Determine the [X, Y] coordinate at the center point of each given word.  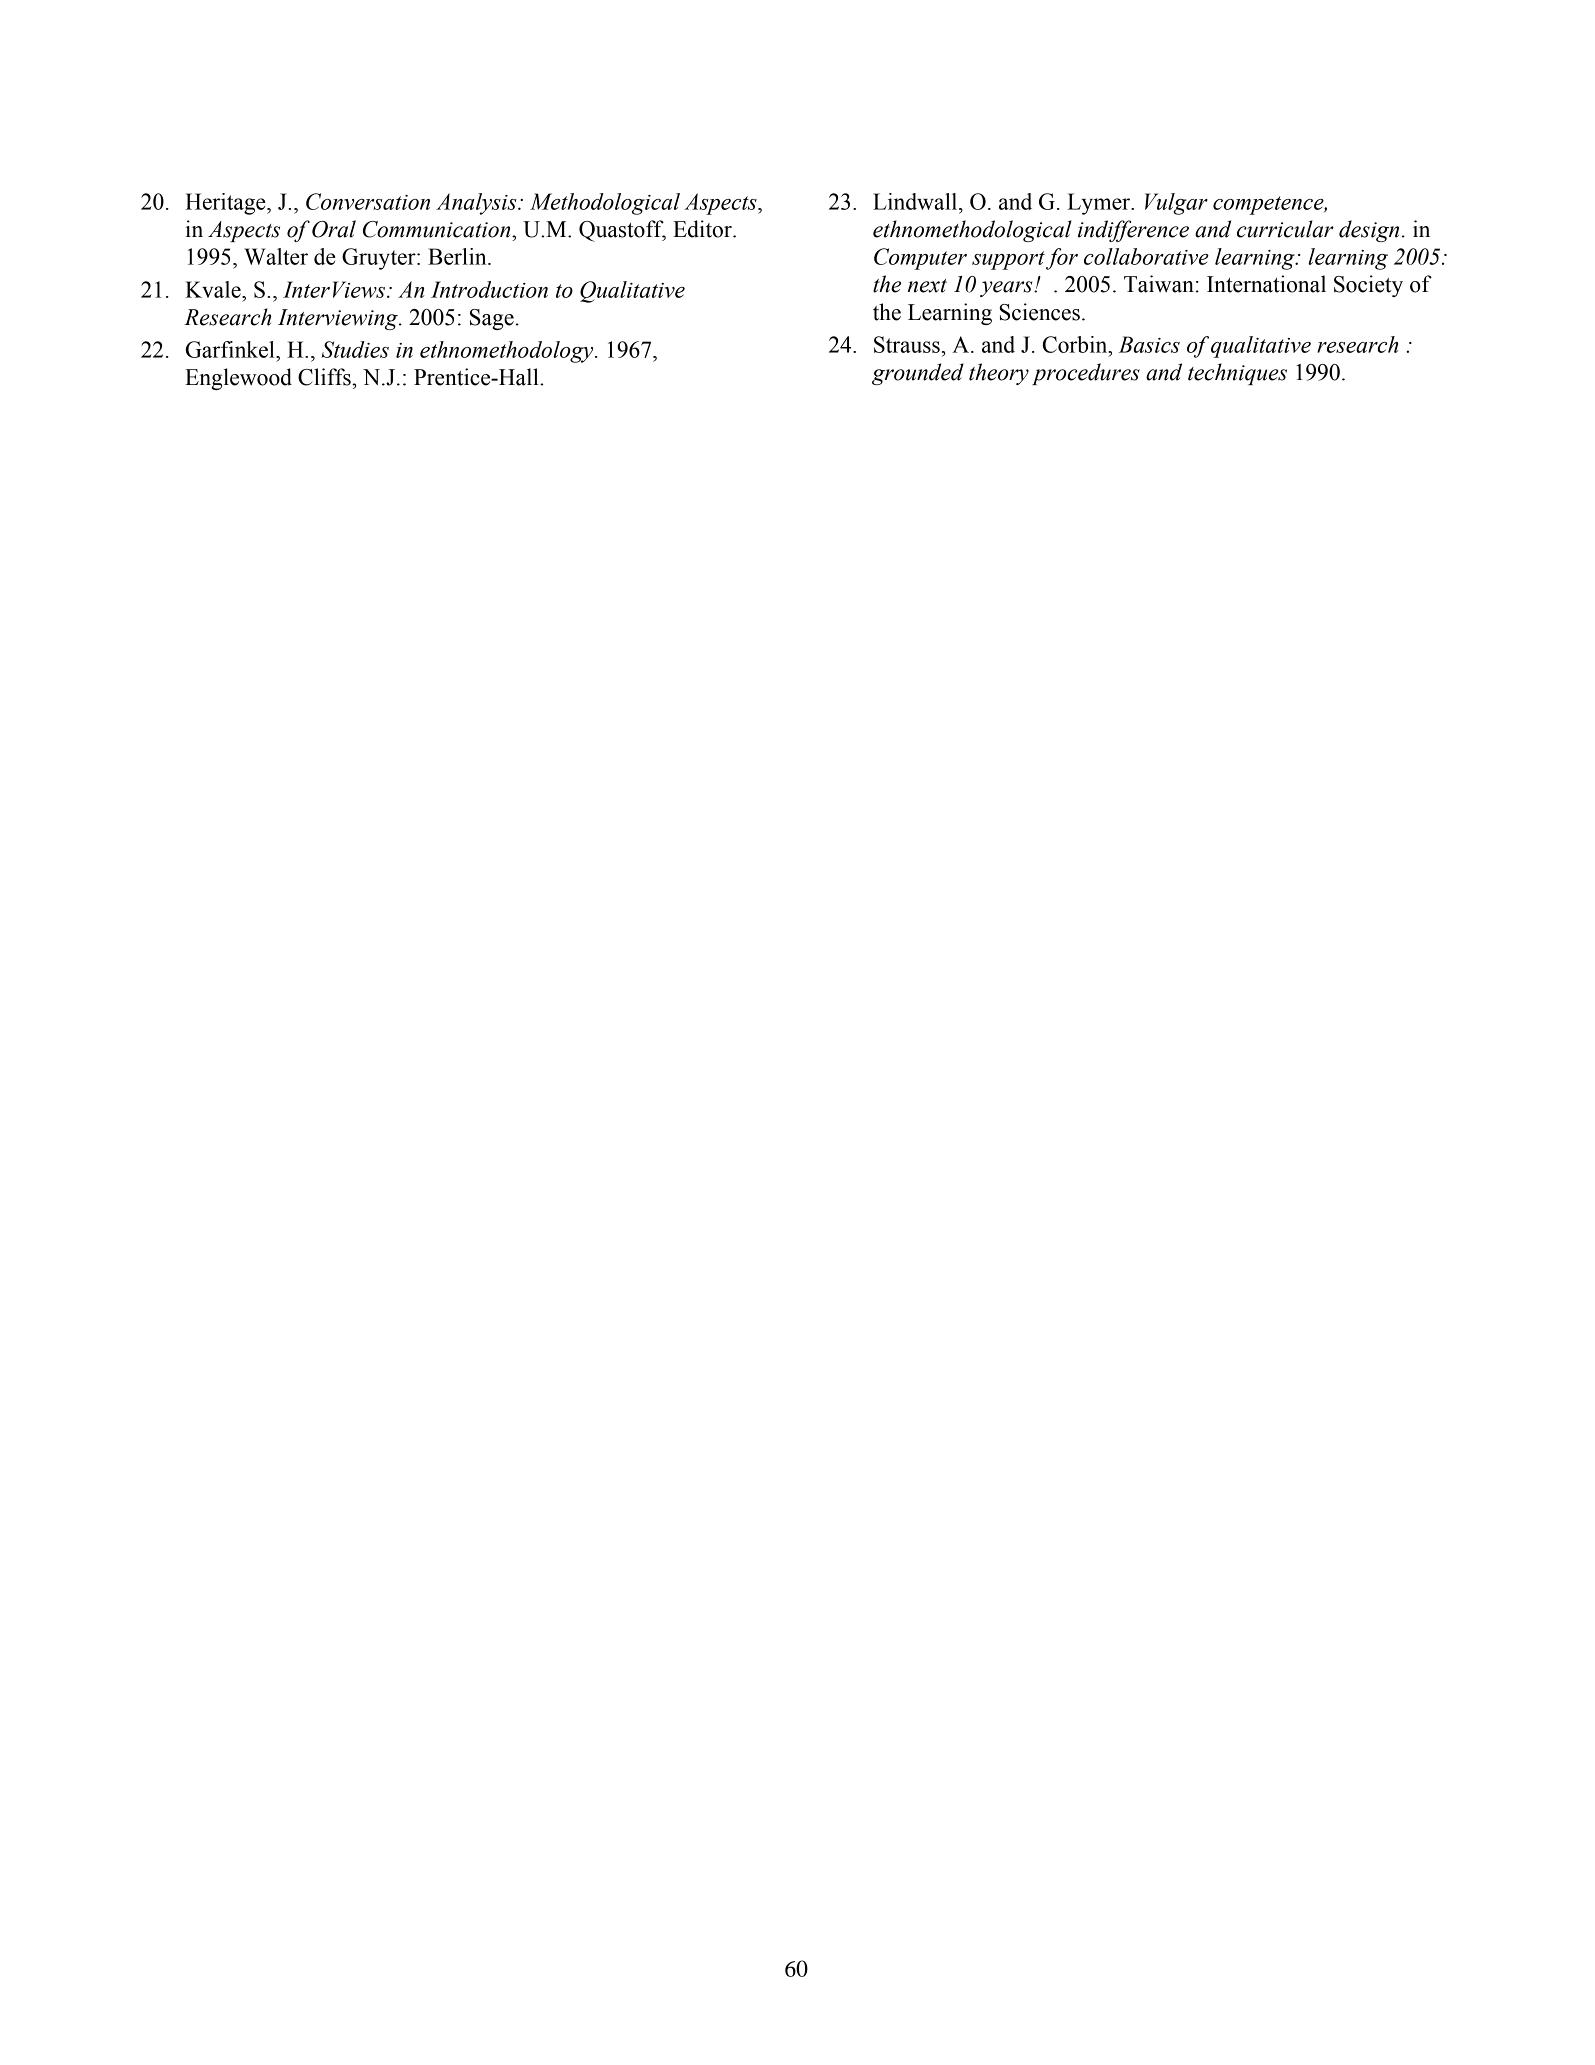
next [927, 286]
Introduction [489, 289]
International [1266, 284]
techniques [1237, 374]
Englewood [238, 379]
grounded [918, 374]
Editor [703, 229]
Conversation [368, 201]
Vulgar [1176, 204]
